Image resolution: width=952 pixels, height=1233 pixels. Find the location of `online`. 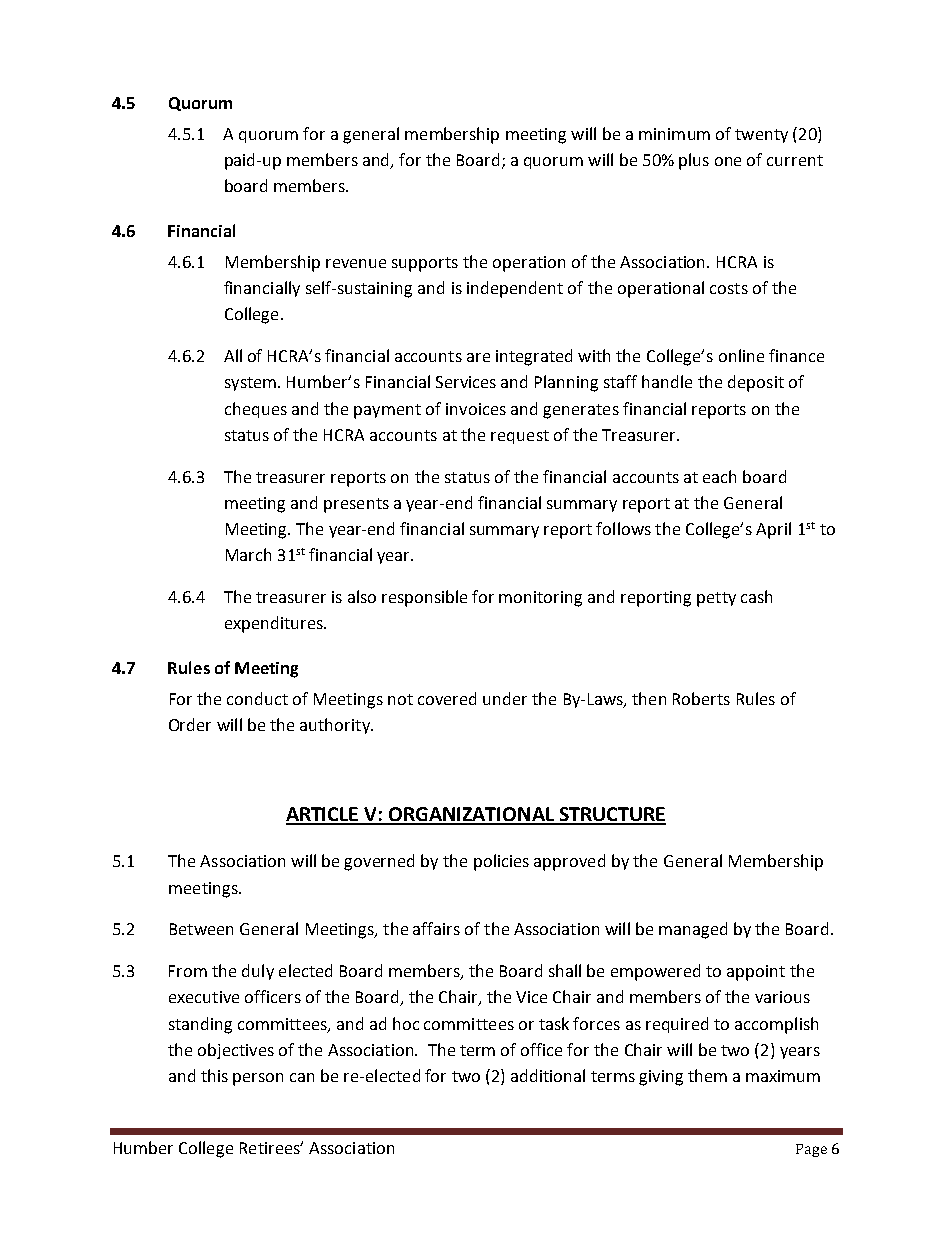

online is located at coordinates (741, 355).
